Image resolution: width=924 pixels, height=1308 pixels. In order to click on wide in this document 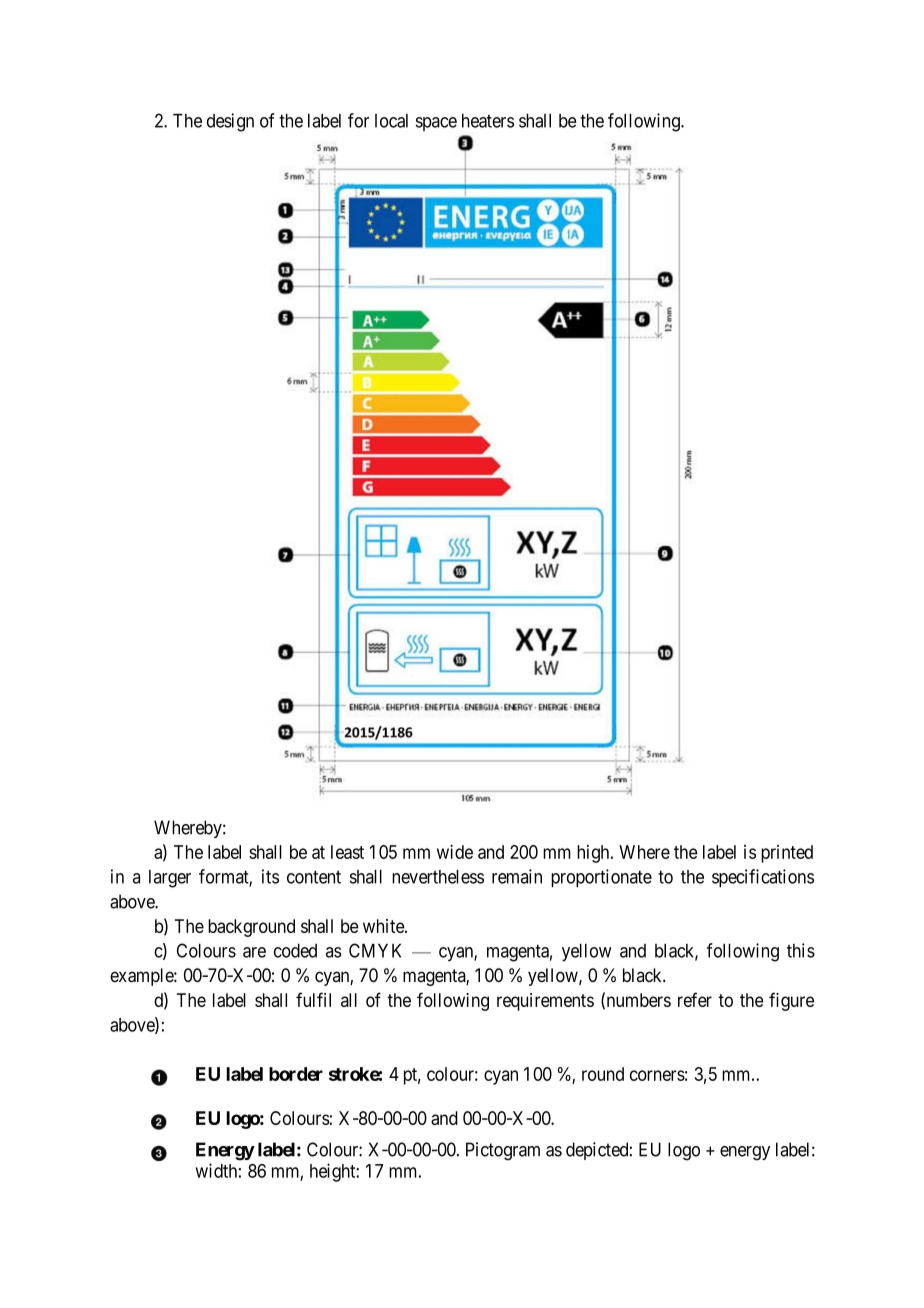, I will do `click(455, 852)`.
